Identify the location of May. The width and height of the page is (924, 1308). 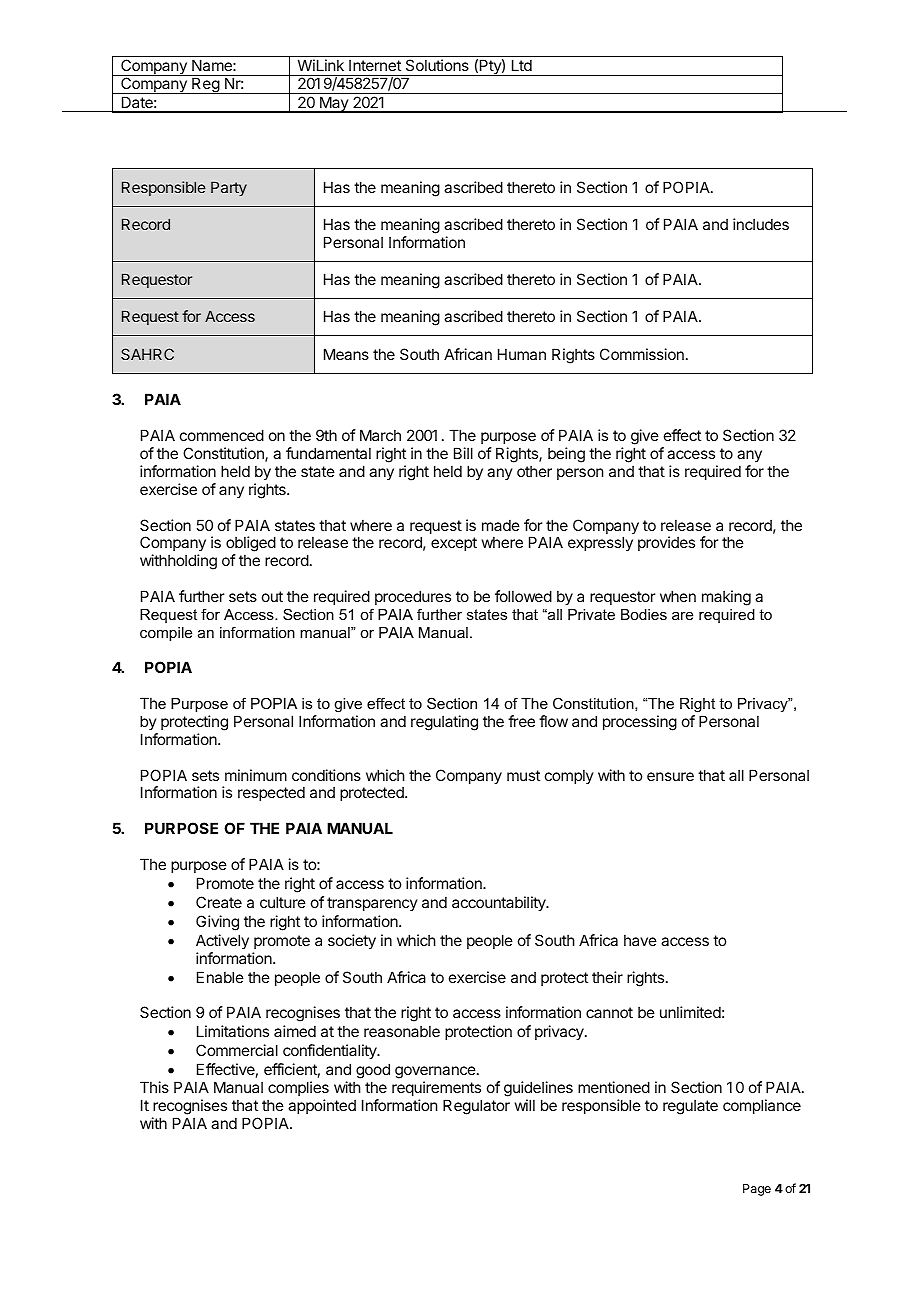
(334, 104).
